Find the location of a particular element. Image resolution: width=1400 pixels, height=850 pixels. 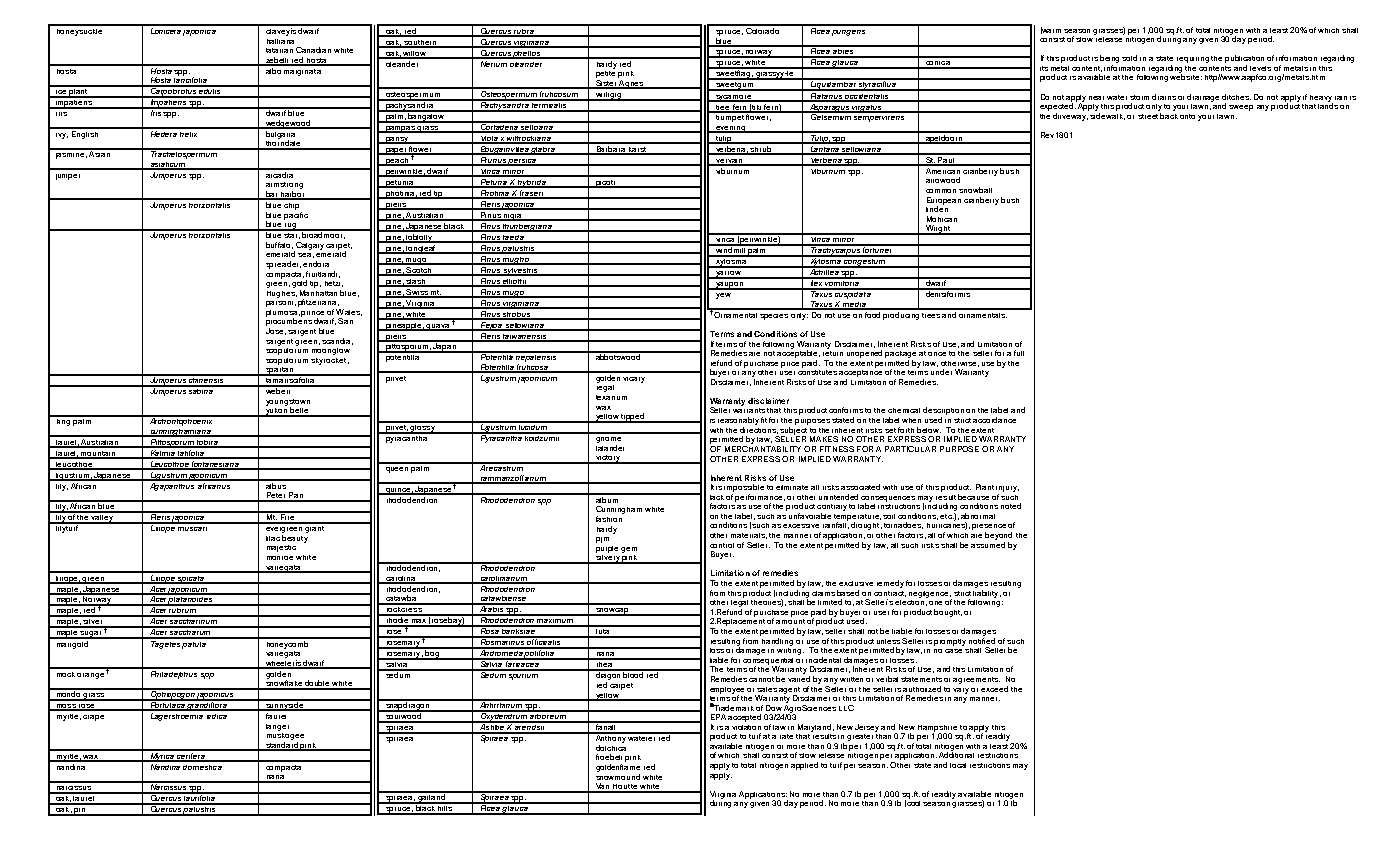

full is located at coordinates (1019, 353).
